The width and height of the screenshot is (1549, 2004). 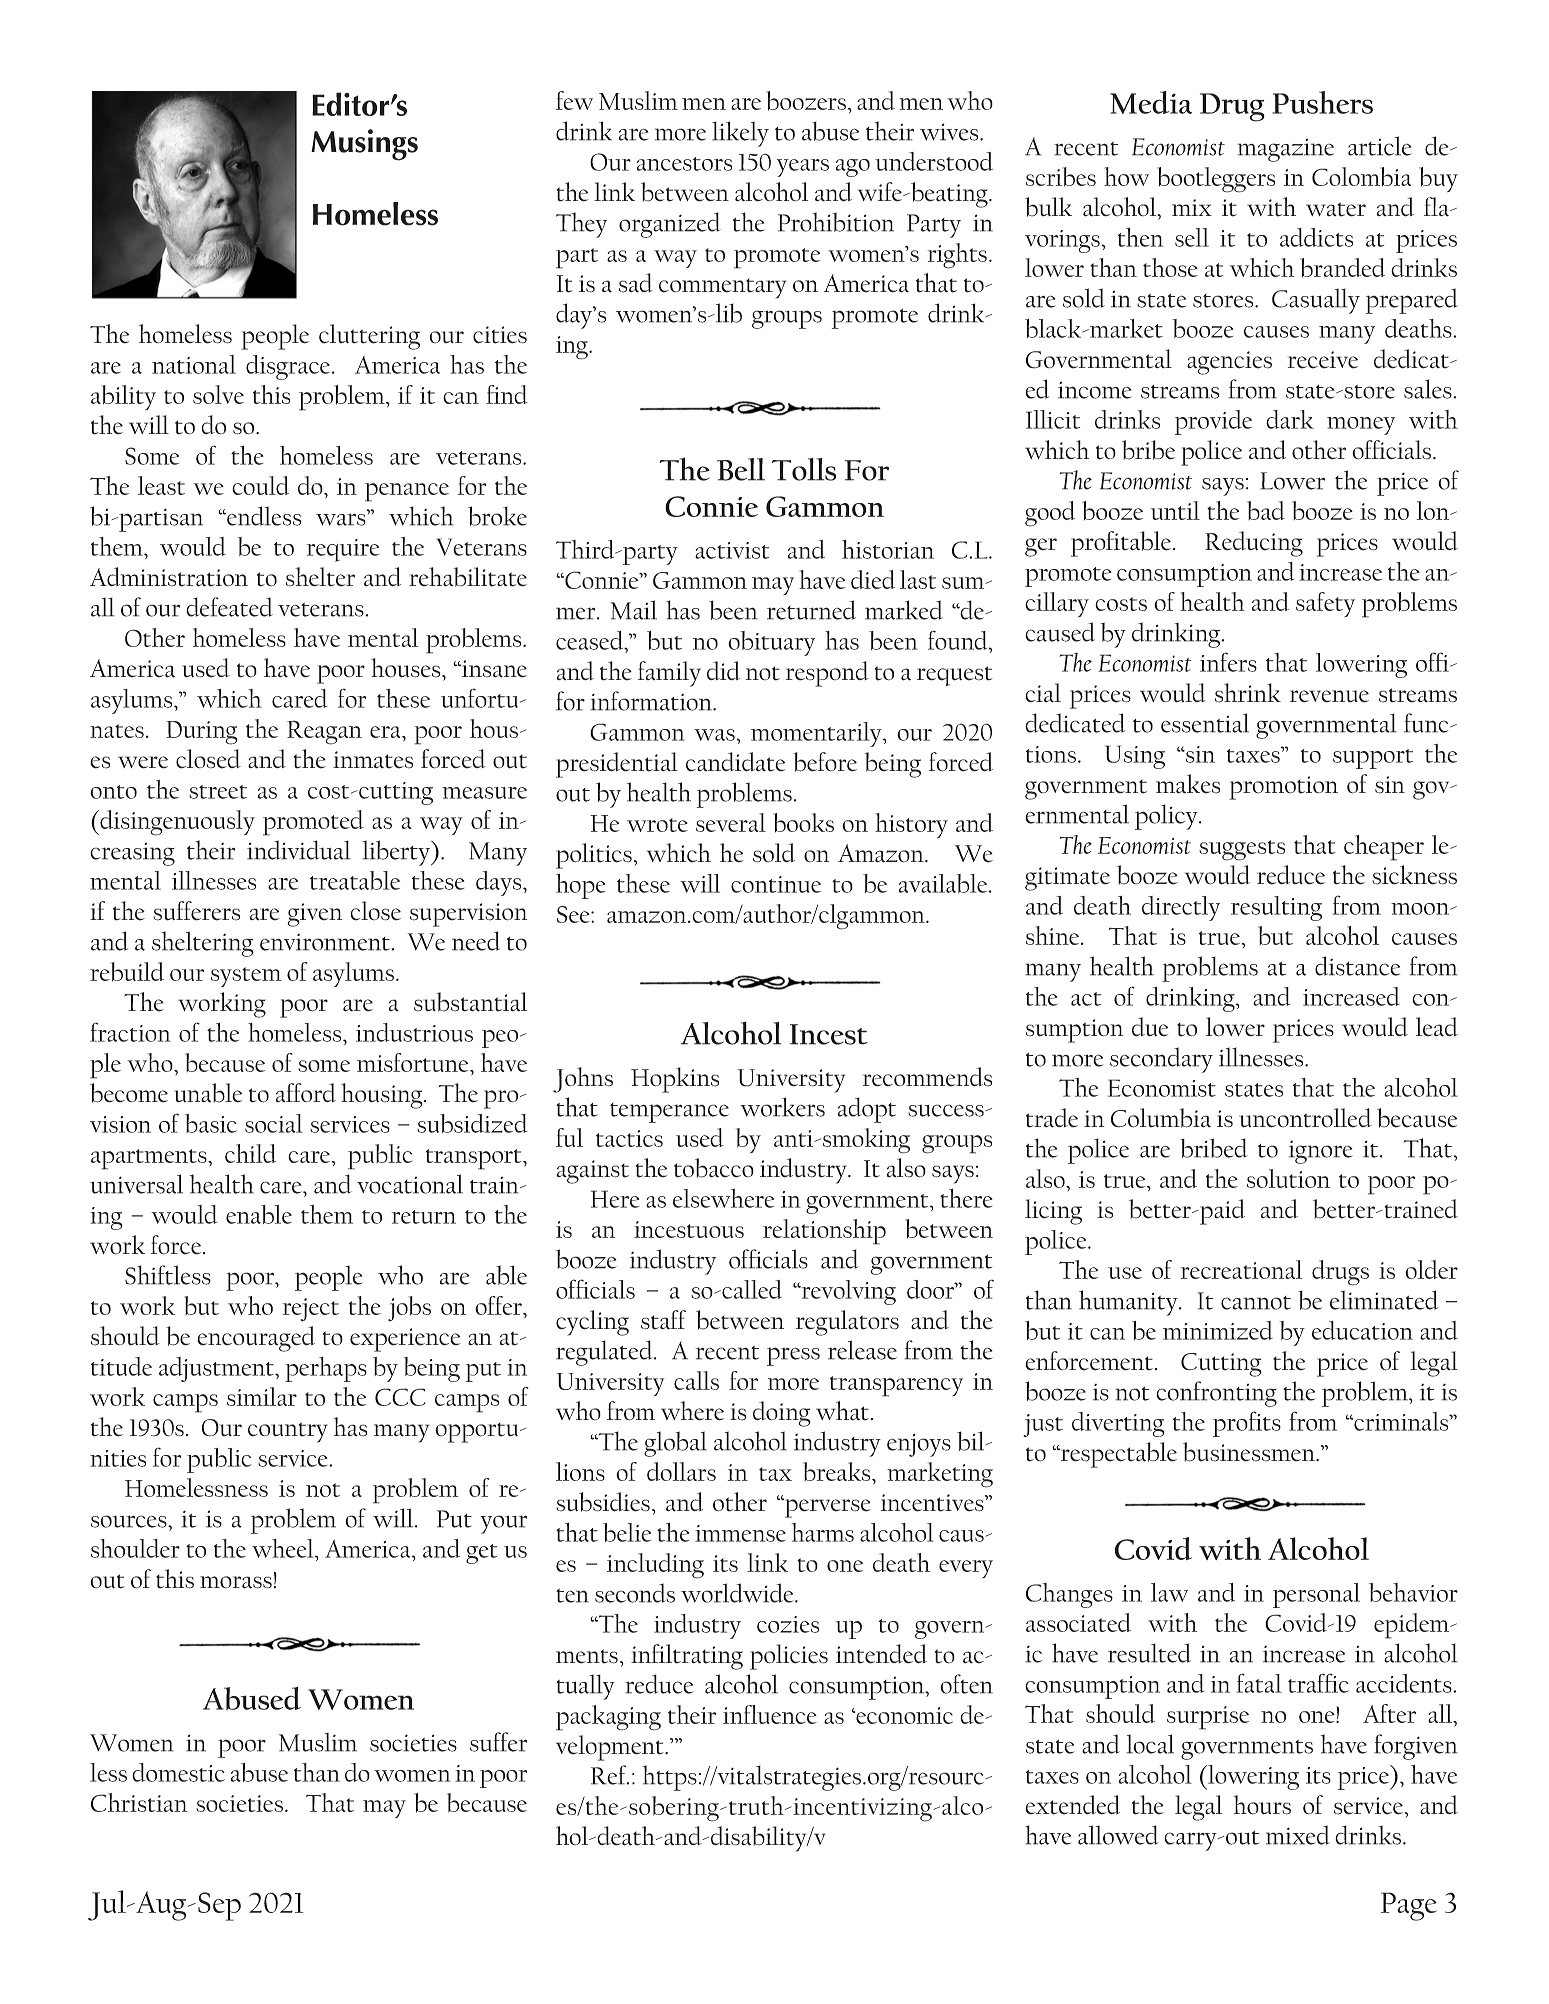 I want to click on individual, so click(x=299, y=850).
